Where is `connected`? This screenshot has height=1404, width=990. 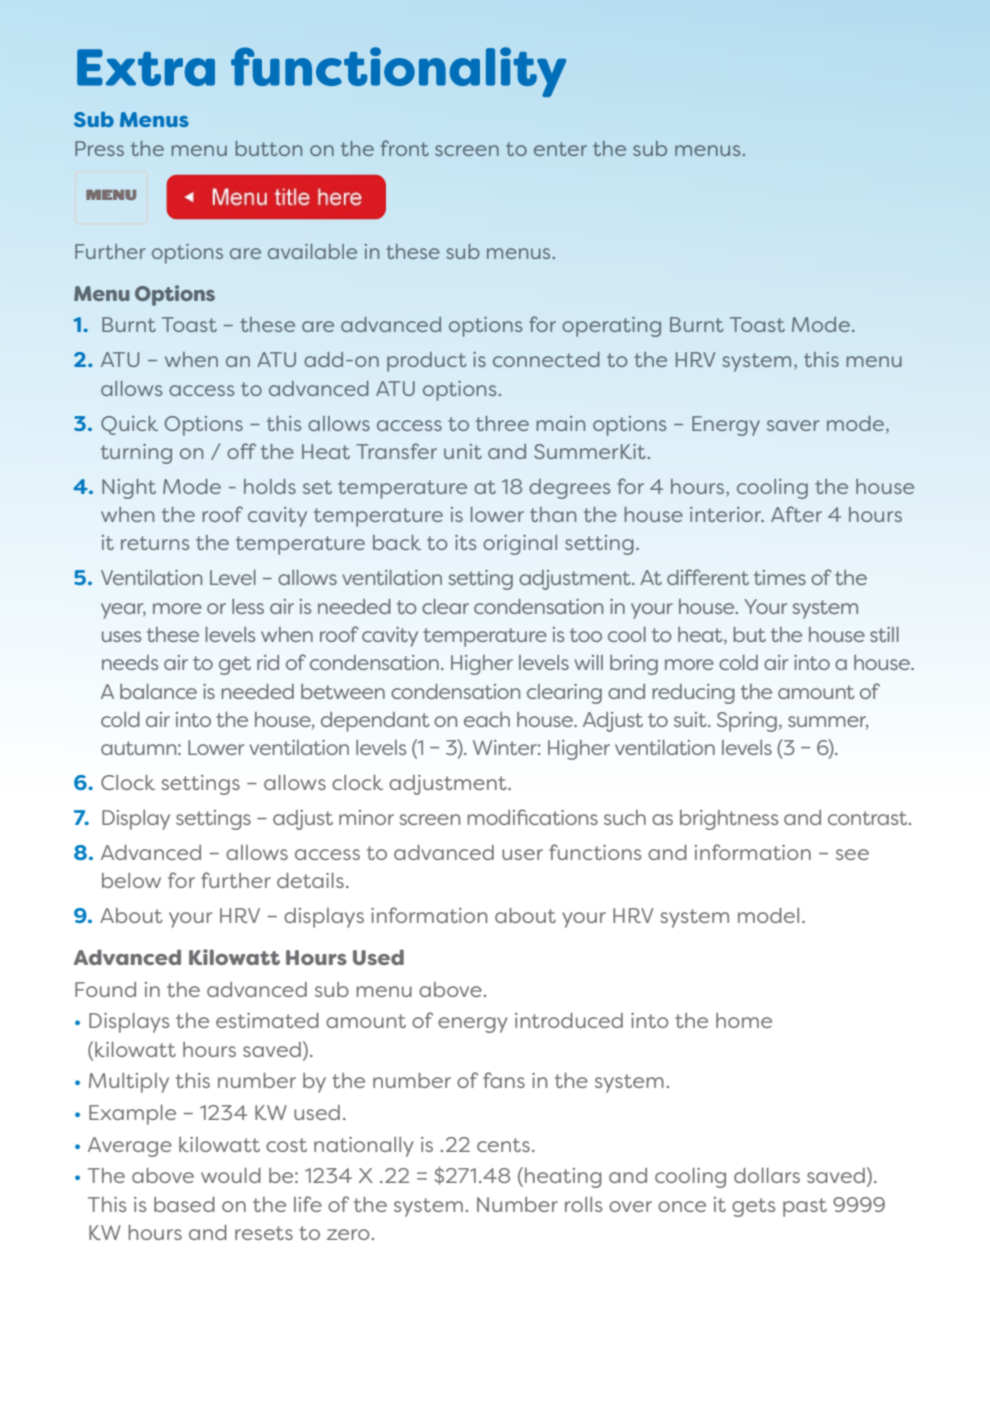
connected is located at coordinates (546, 359).
